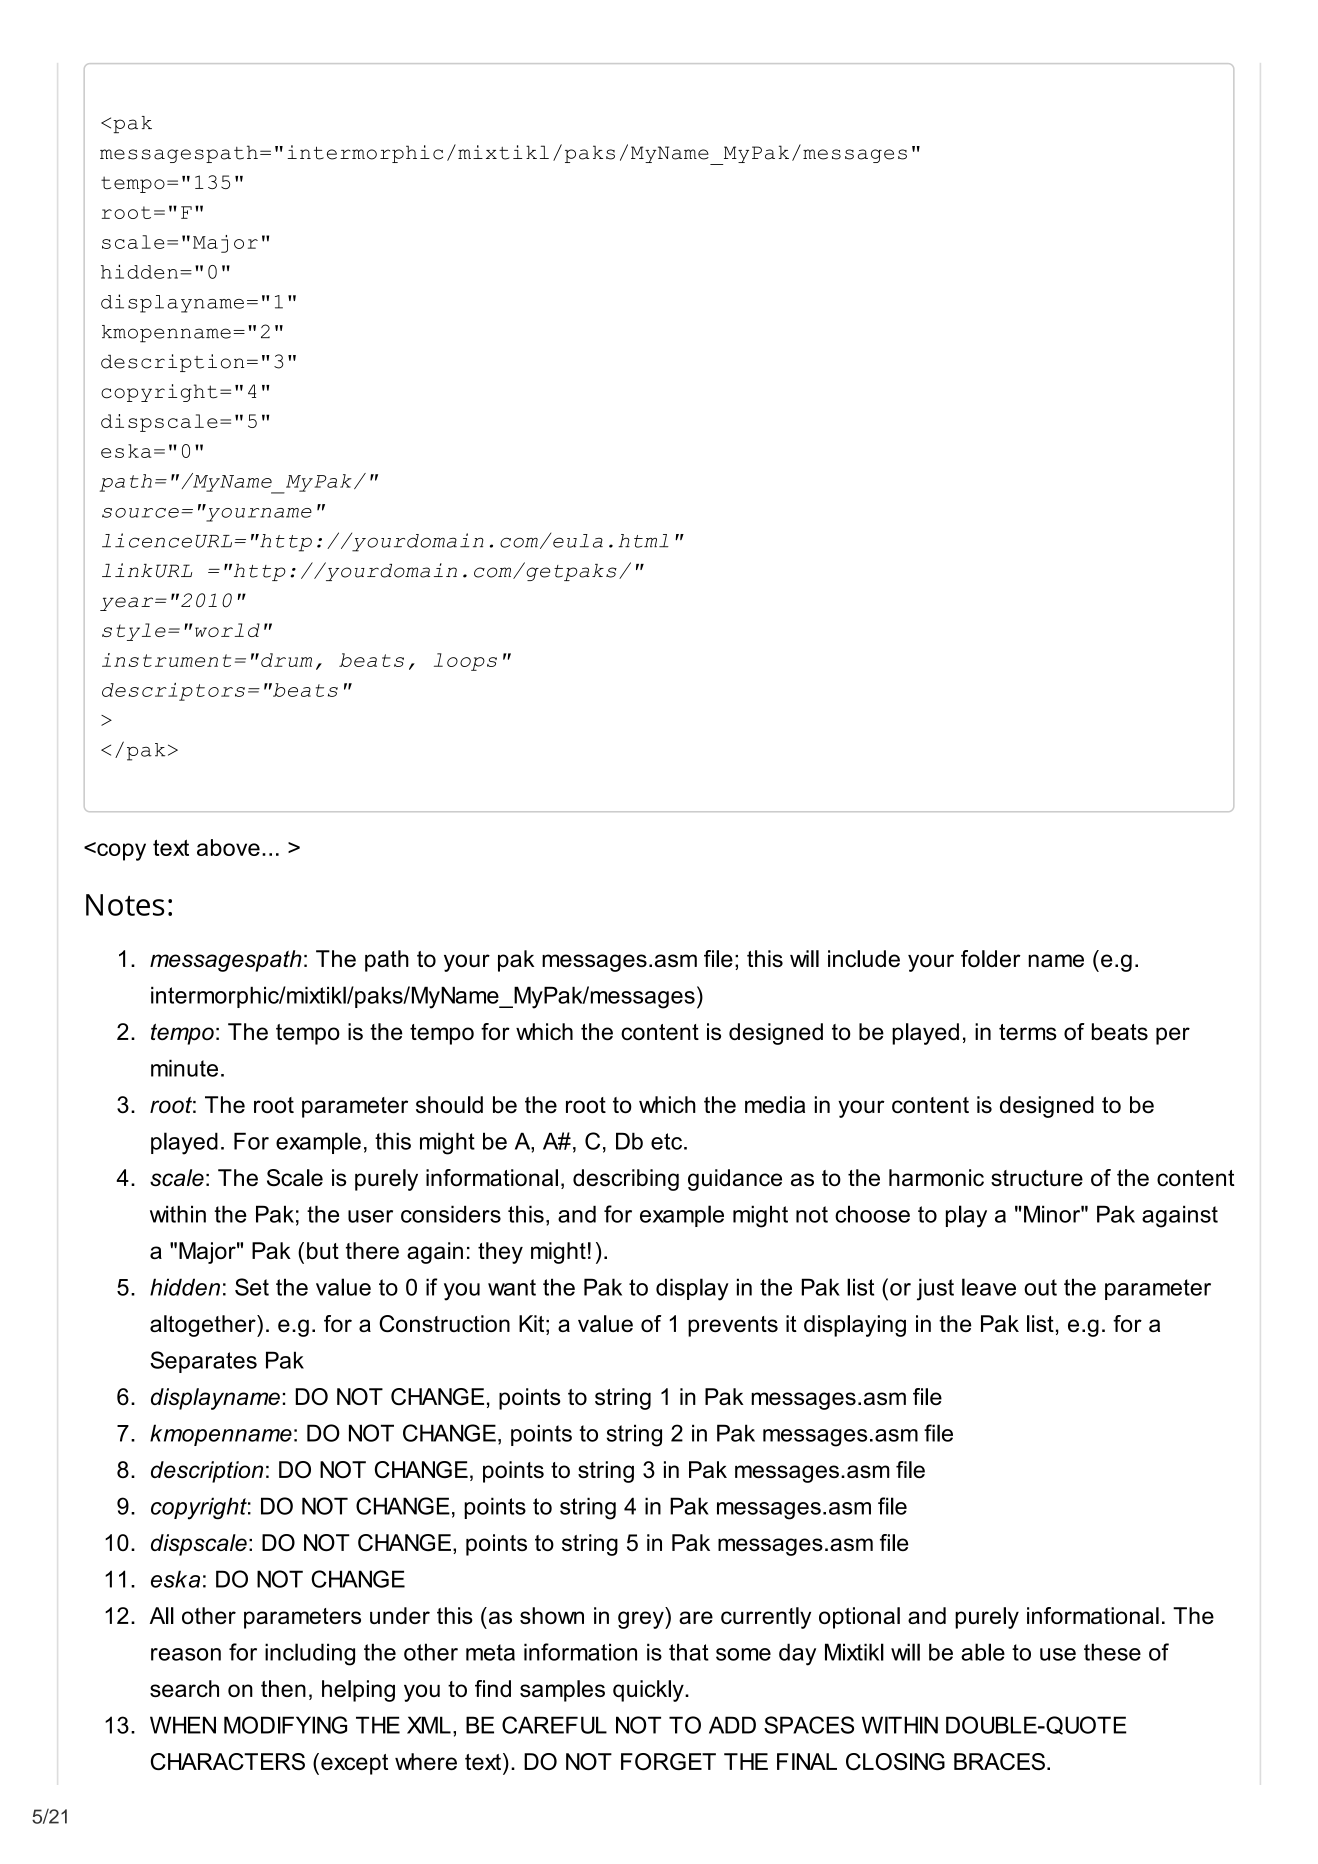 The image size is (1318, 1864). Describe the element at coordinates (733, 1326) in the screenshot. I see `prevents` at that location.
